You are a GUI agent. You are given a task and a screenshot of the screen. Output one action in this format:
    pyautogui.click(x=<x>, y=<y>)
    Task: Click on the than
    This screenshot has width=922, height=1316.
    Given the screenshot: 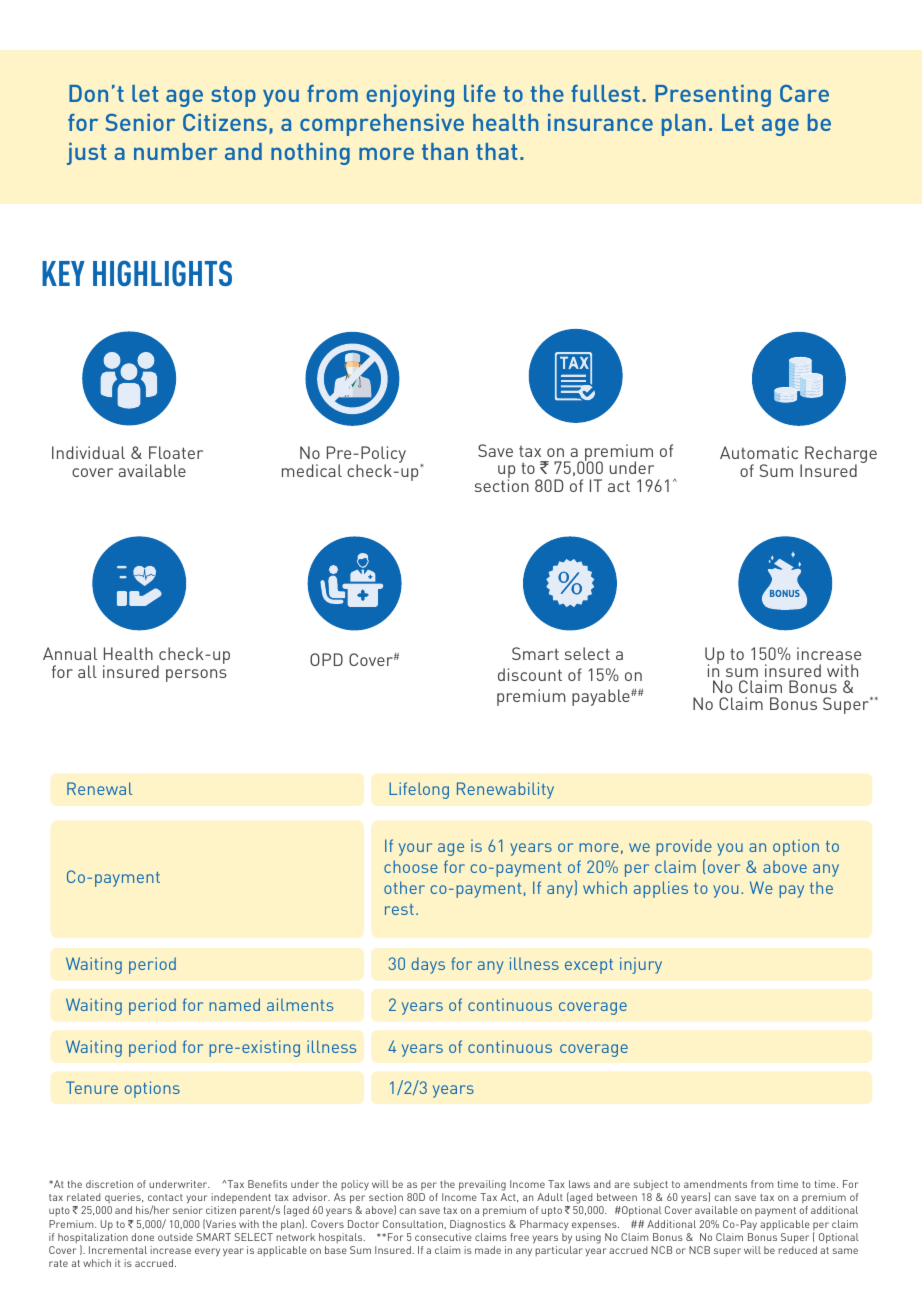 What is the action you would take?
    pyautogui.click(x=445, y=151)
